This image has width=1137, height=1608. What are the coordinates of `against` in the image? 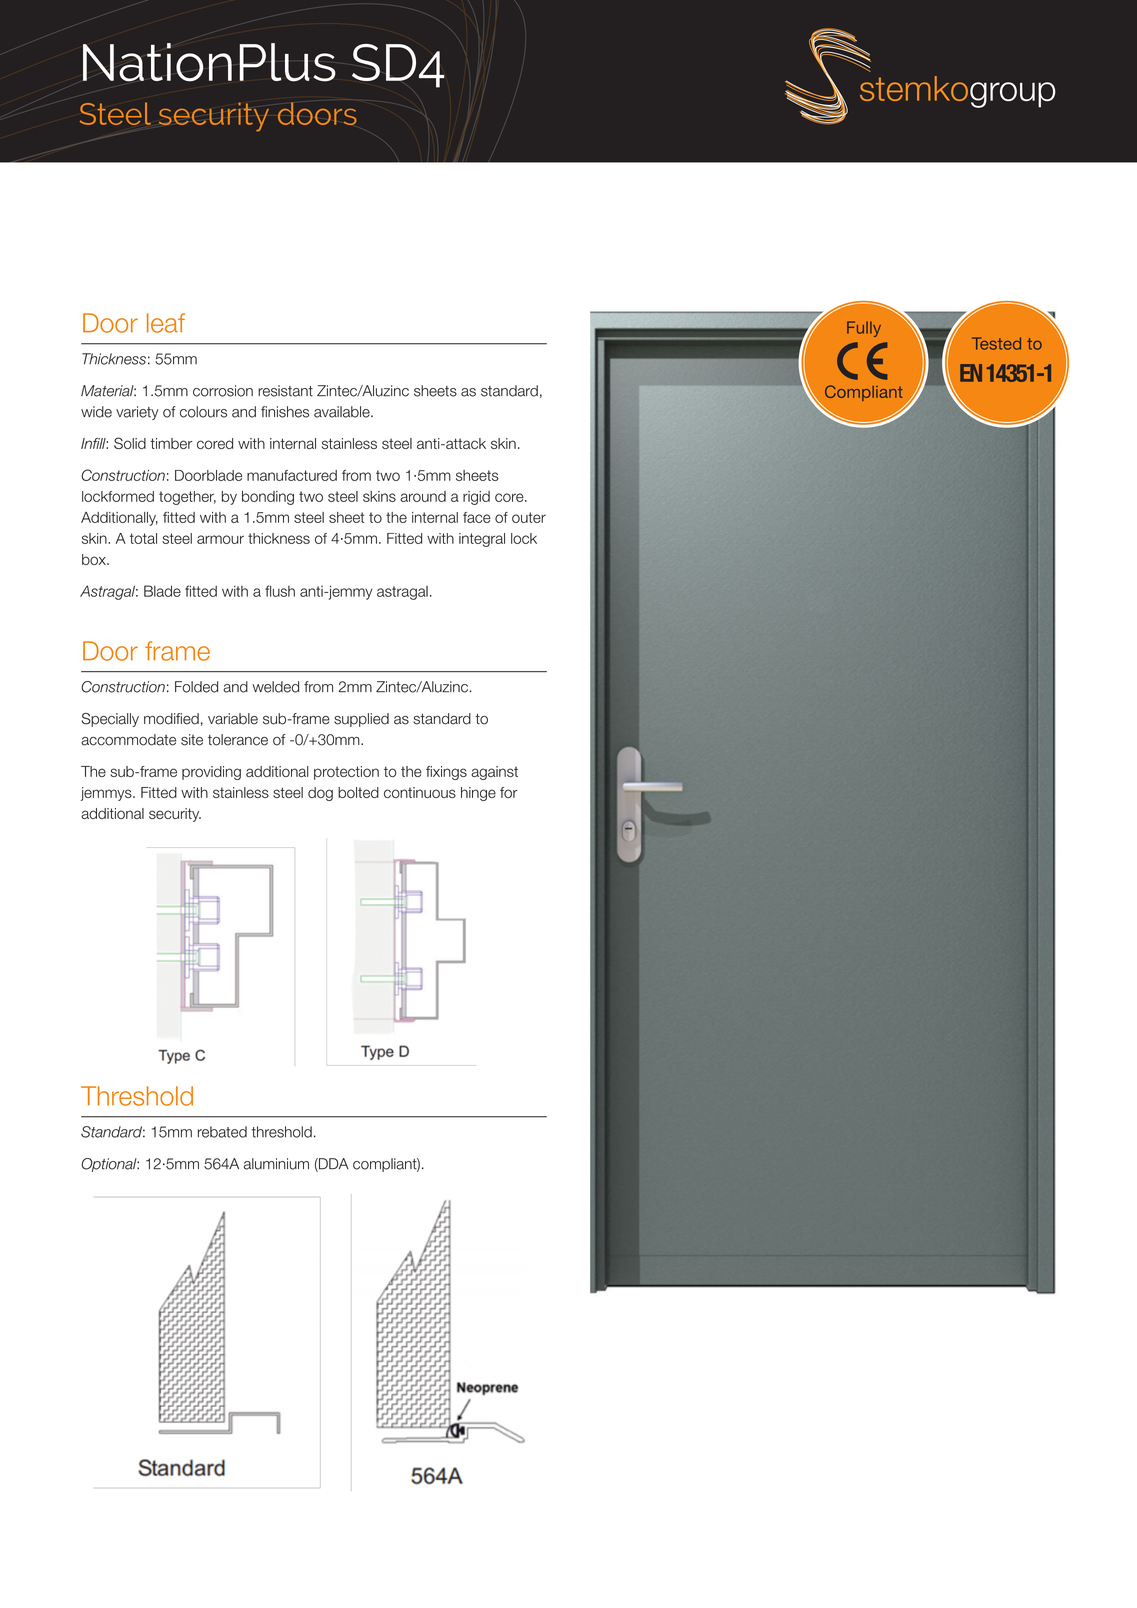 It's located at (494, 773).
